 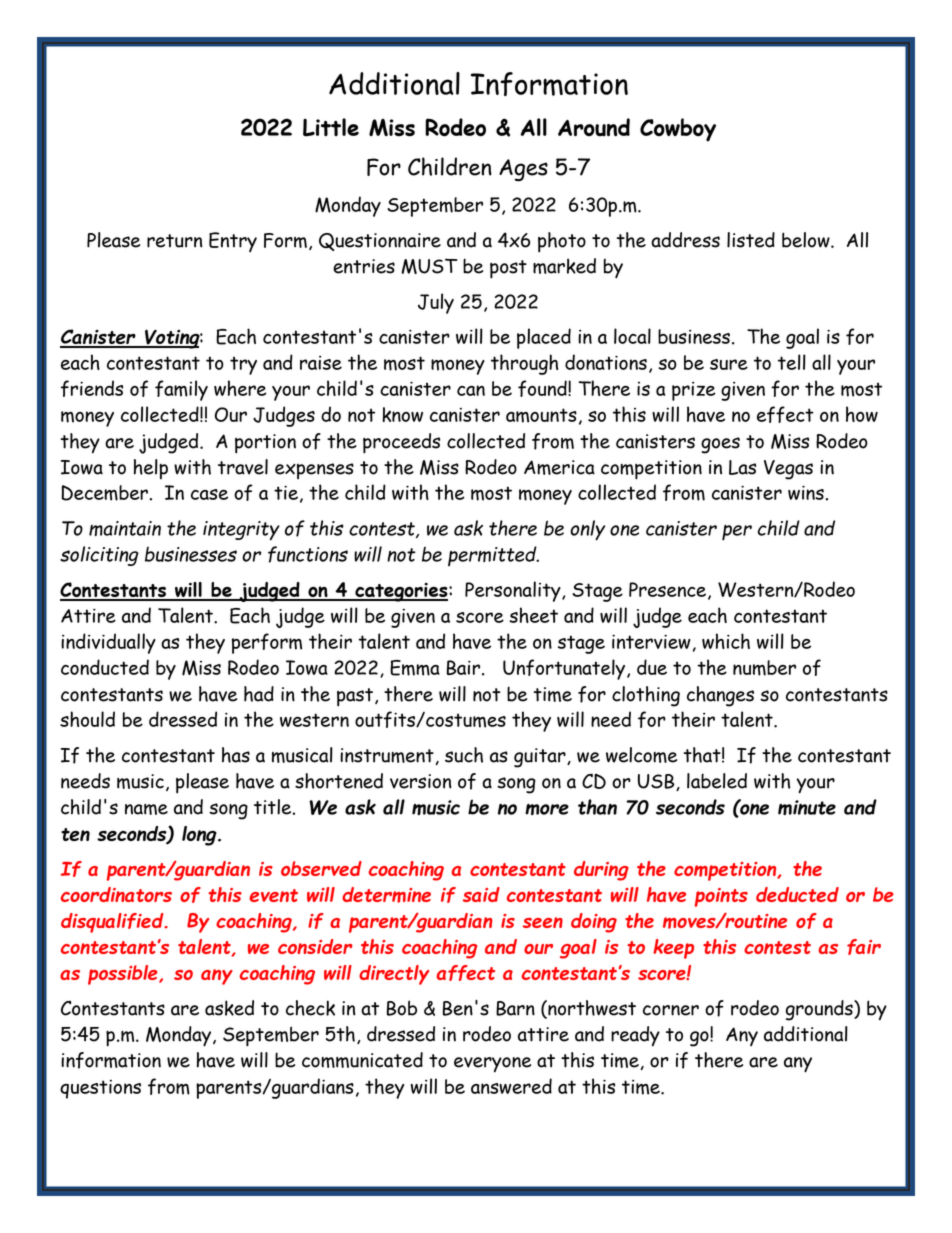 I want to click on questions, so click(x=100, y=1089).
